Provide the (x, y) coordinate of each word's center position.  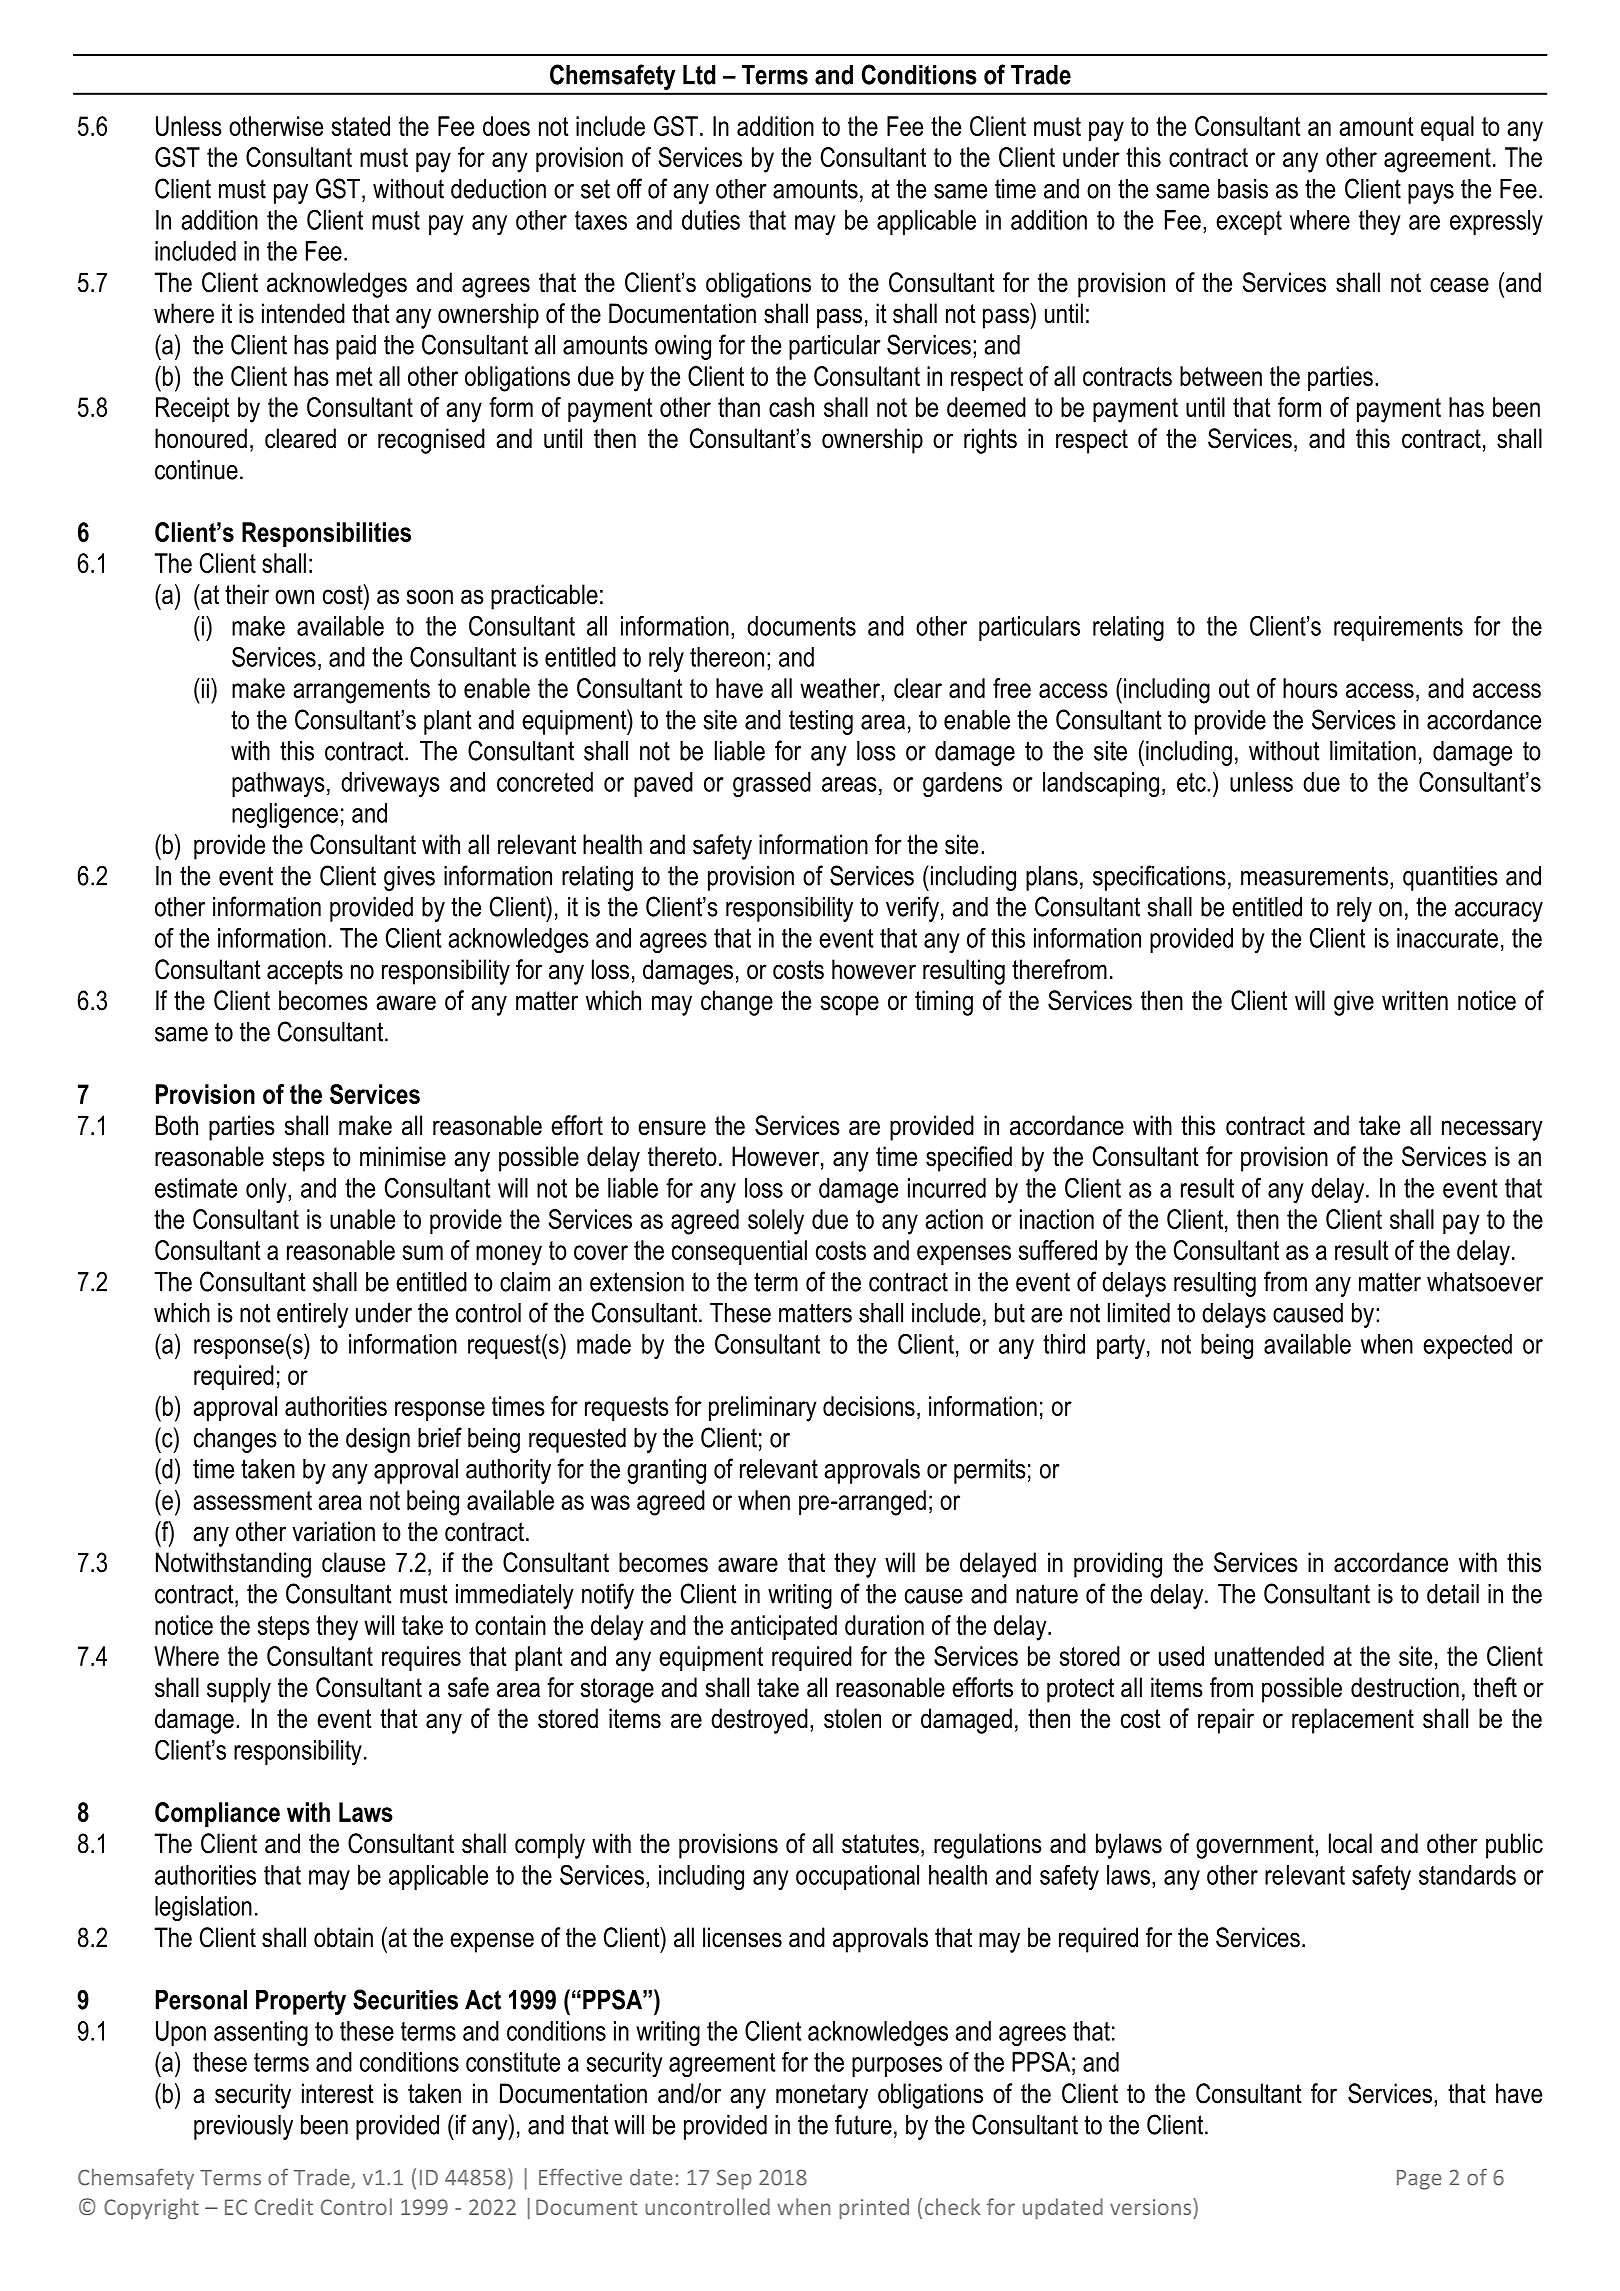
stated (361, 126)
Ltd (699, 75)
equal (1447, 128)
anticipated (784, 1627)
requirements (1398, 628)
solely (776, 1222)
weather (841, 688)
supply (239, 1690)
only (267, 1190)
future (863, 2124)
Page (1419, 2180)
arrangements (361, 691)
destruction (1405, 1687)
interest (338, 2093)
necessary (1492, 1130)
